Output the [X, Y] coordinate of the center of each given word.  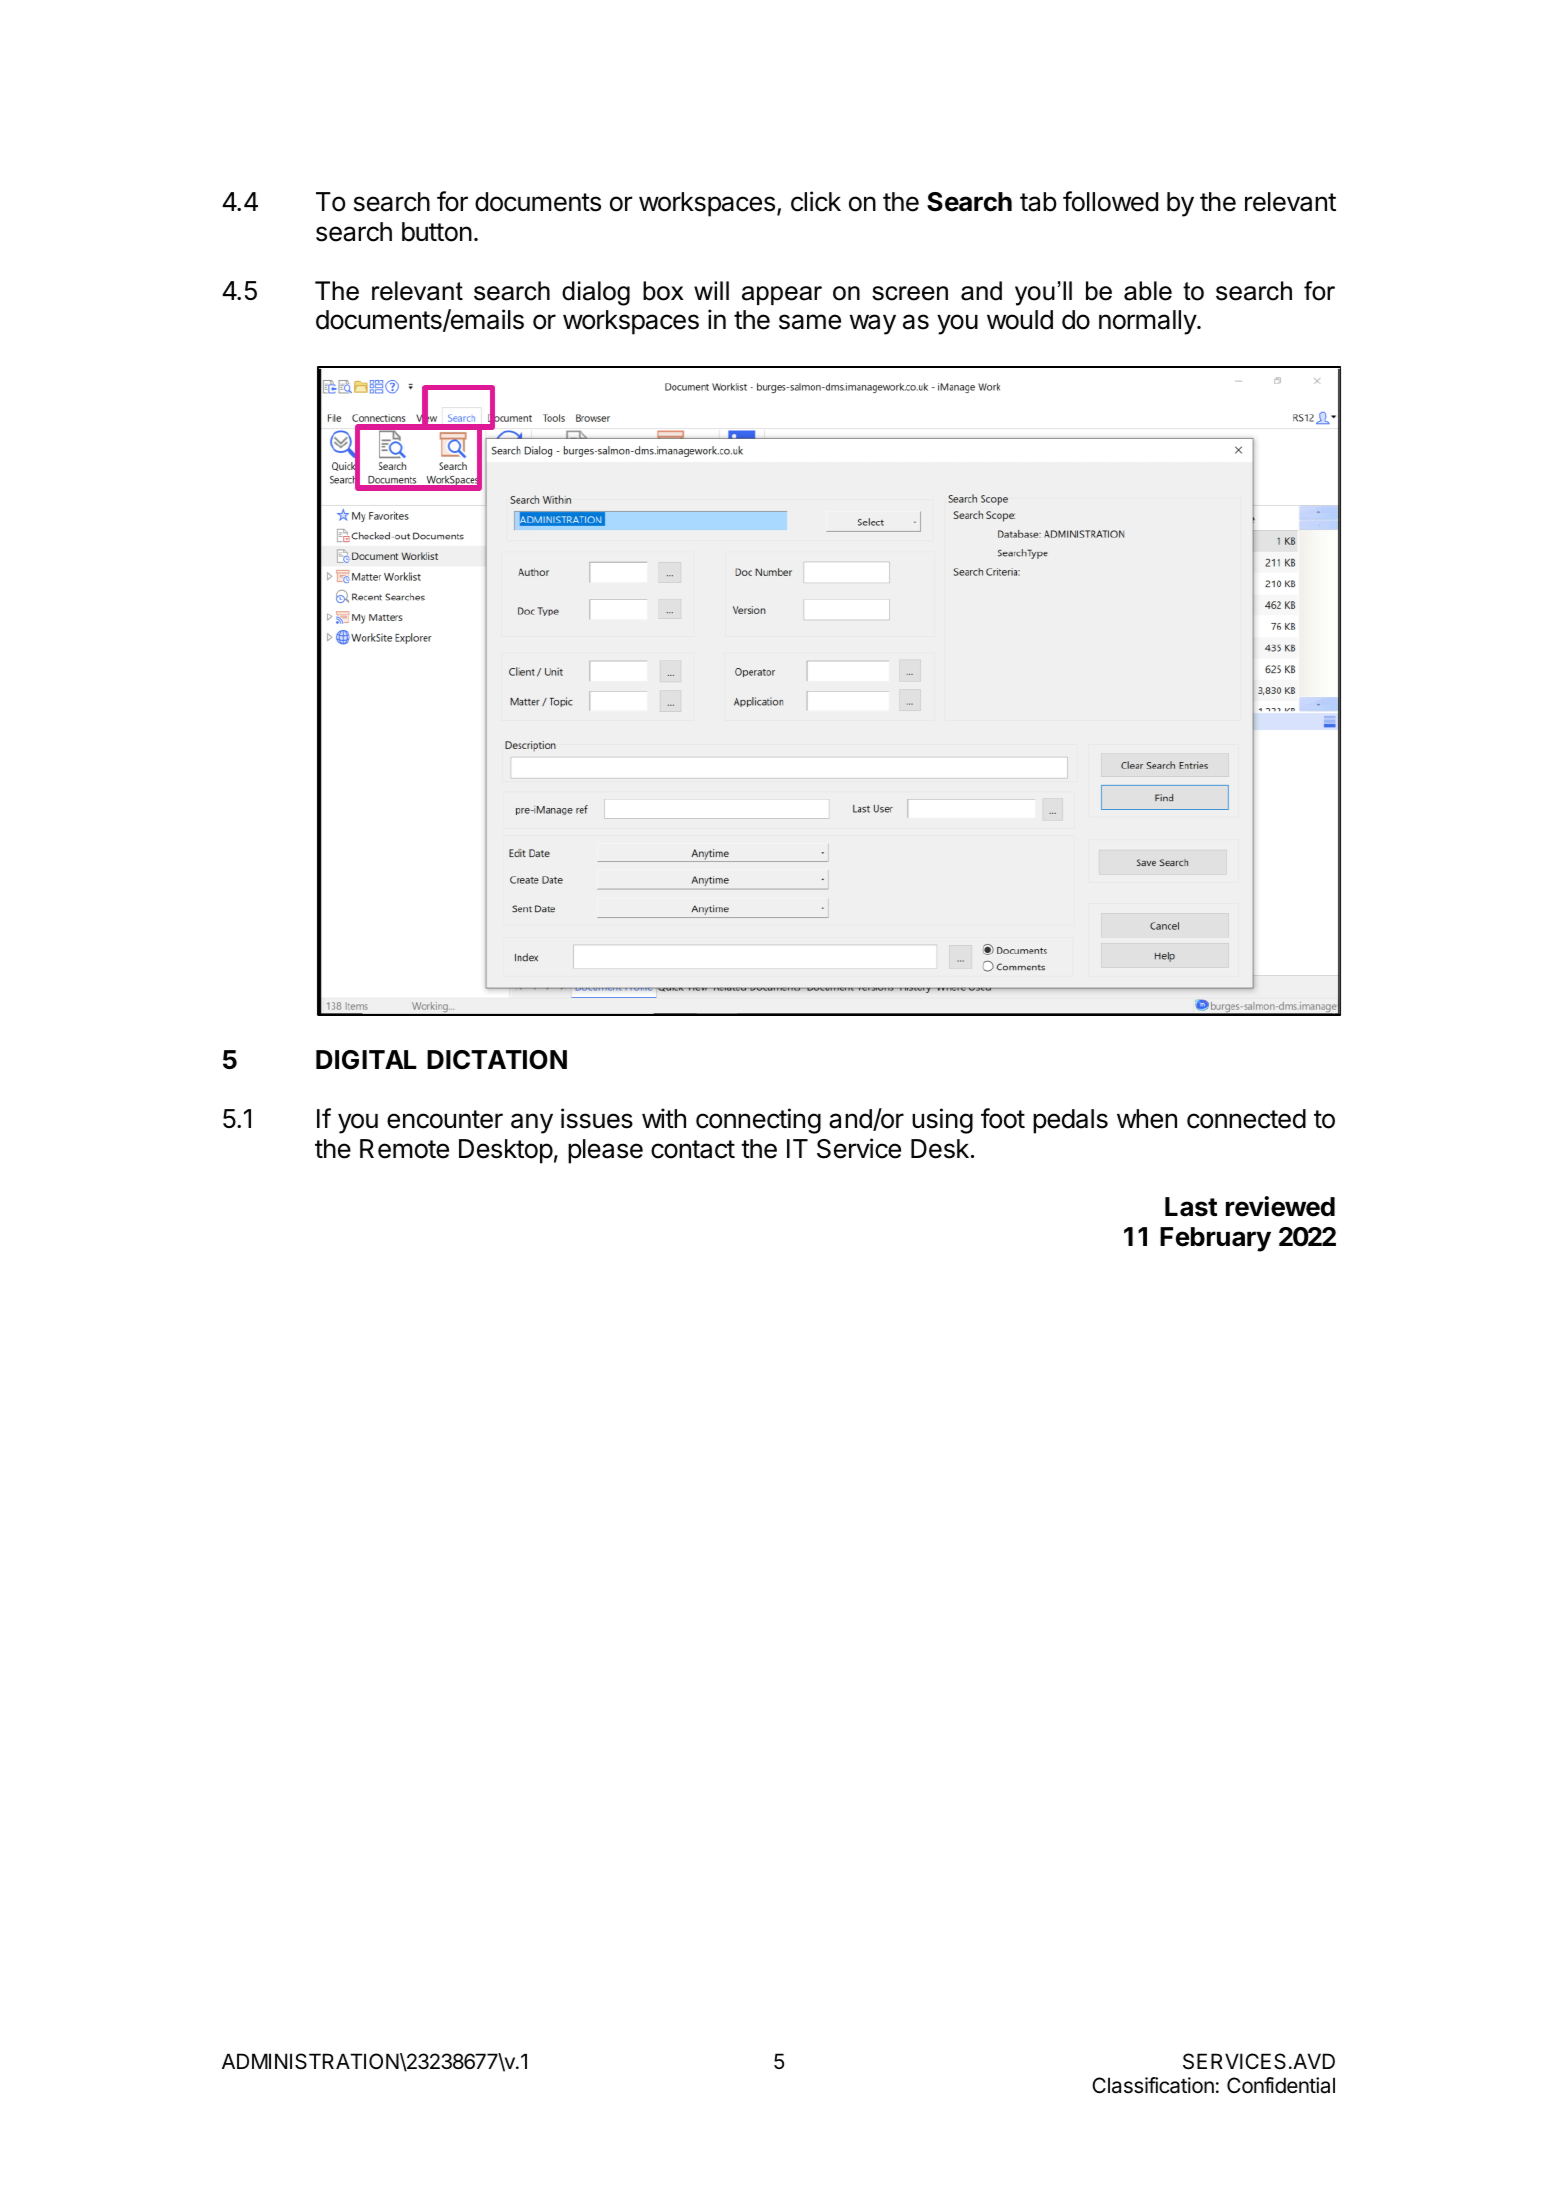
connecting [758, 1121]
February [1215, 1239]
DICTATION [497, 1060]
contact [693, 1149]
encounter [445, 1119]
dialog [596, 293]
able [1148, 291]
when [1147, 1119]
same [810, 322]
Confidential [1281, 2085]
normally [1148, 322]
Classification [1153, 2085]
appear [782, 295]
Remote [404, 1149]
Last [1191, 1207]
